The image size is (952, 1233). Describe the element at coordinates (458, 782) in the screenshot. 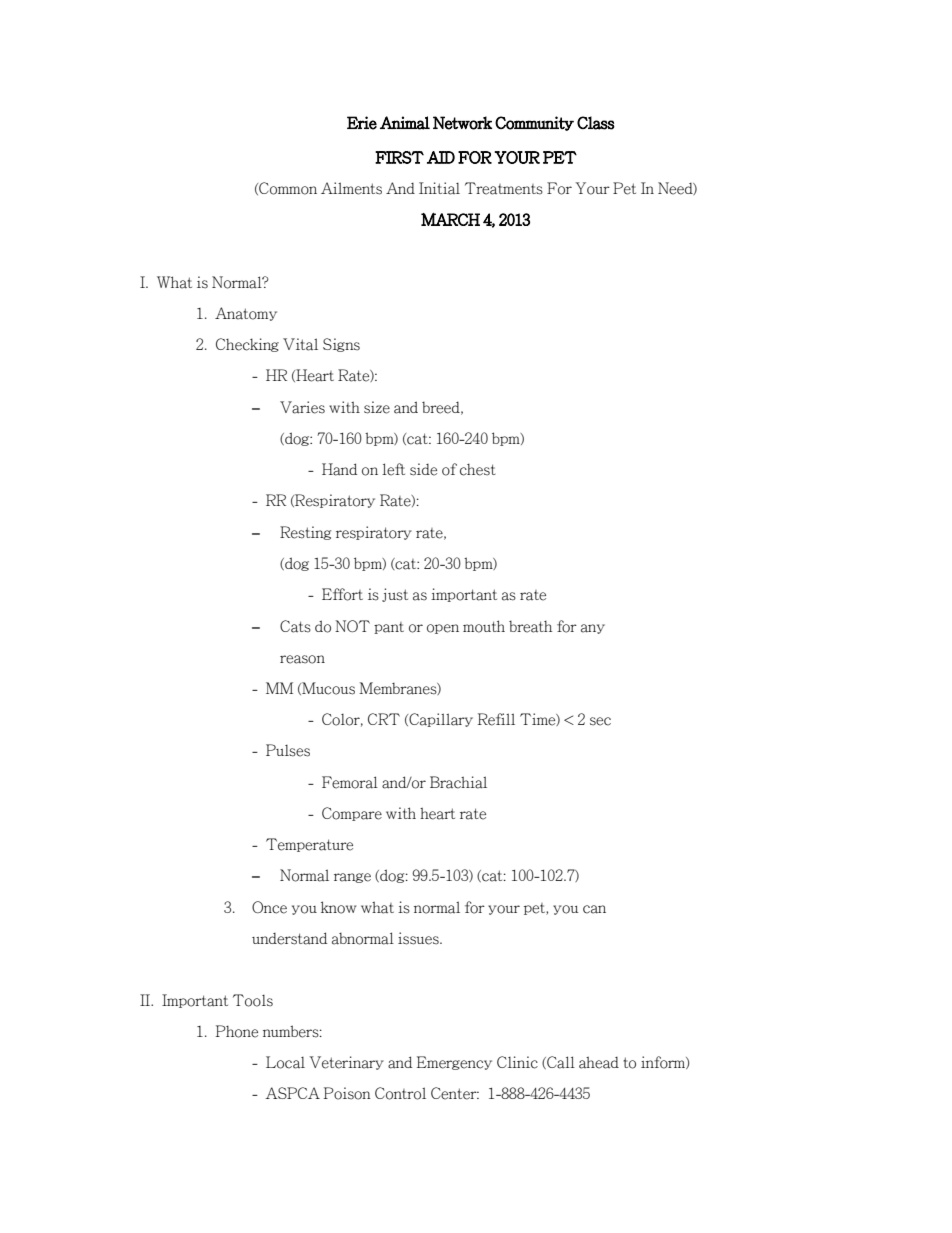

I see `Brachial` at that location.
